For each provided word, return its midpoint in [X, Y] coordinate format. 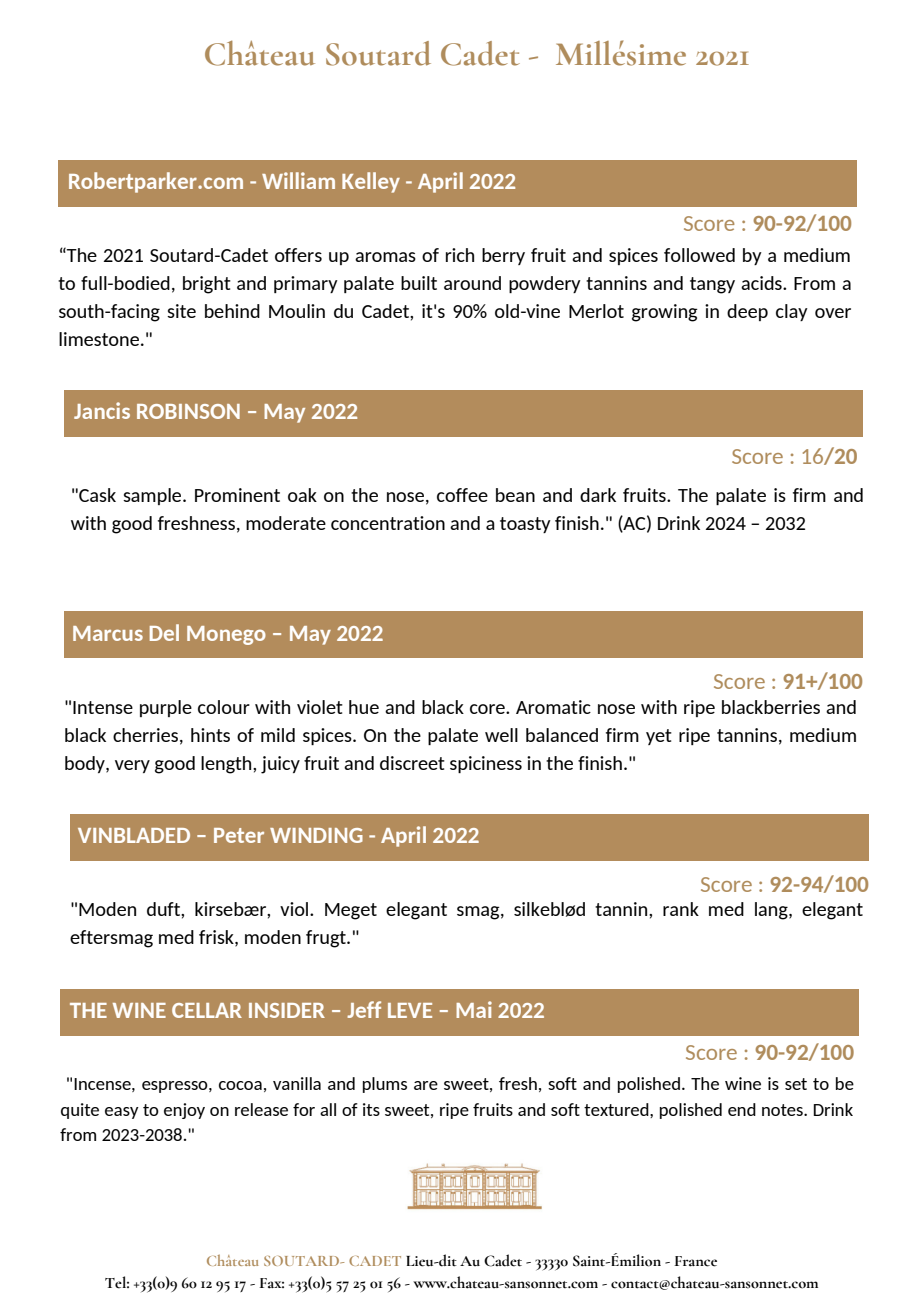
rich [460, 255]
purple [166, 708]
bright [207, 285]
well [501, 735]
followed [699, 255]
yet [659, 737]
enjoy [184, 1111]
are [426, 1085]
